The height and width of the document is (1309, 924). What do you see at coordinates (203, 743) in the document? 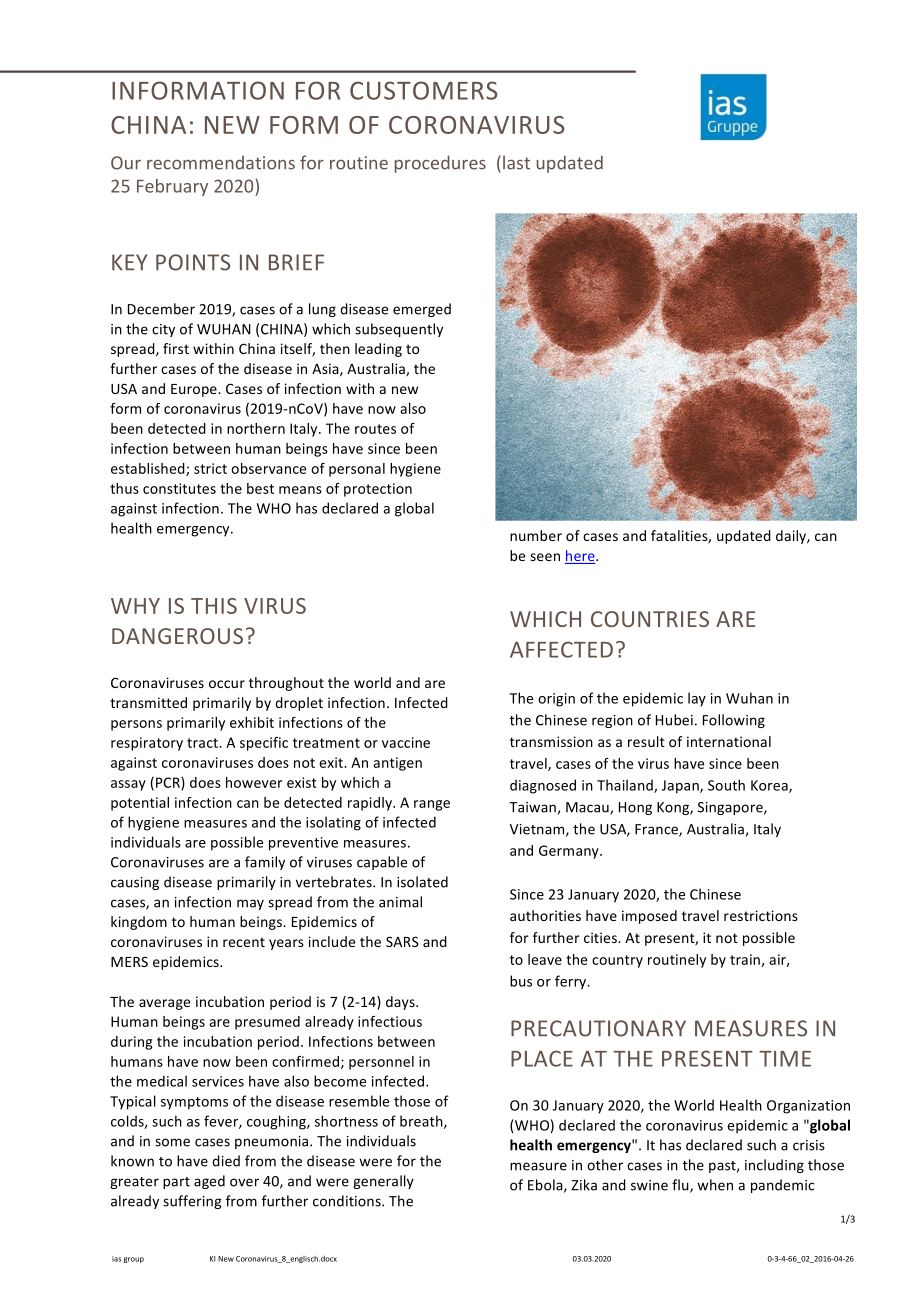
I see `tract` at bounding box center [203, 743].
